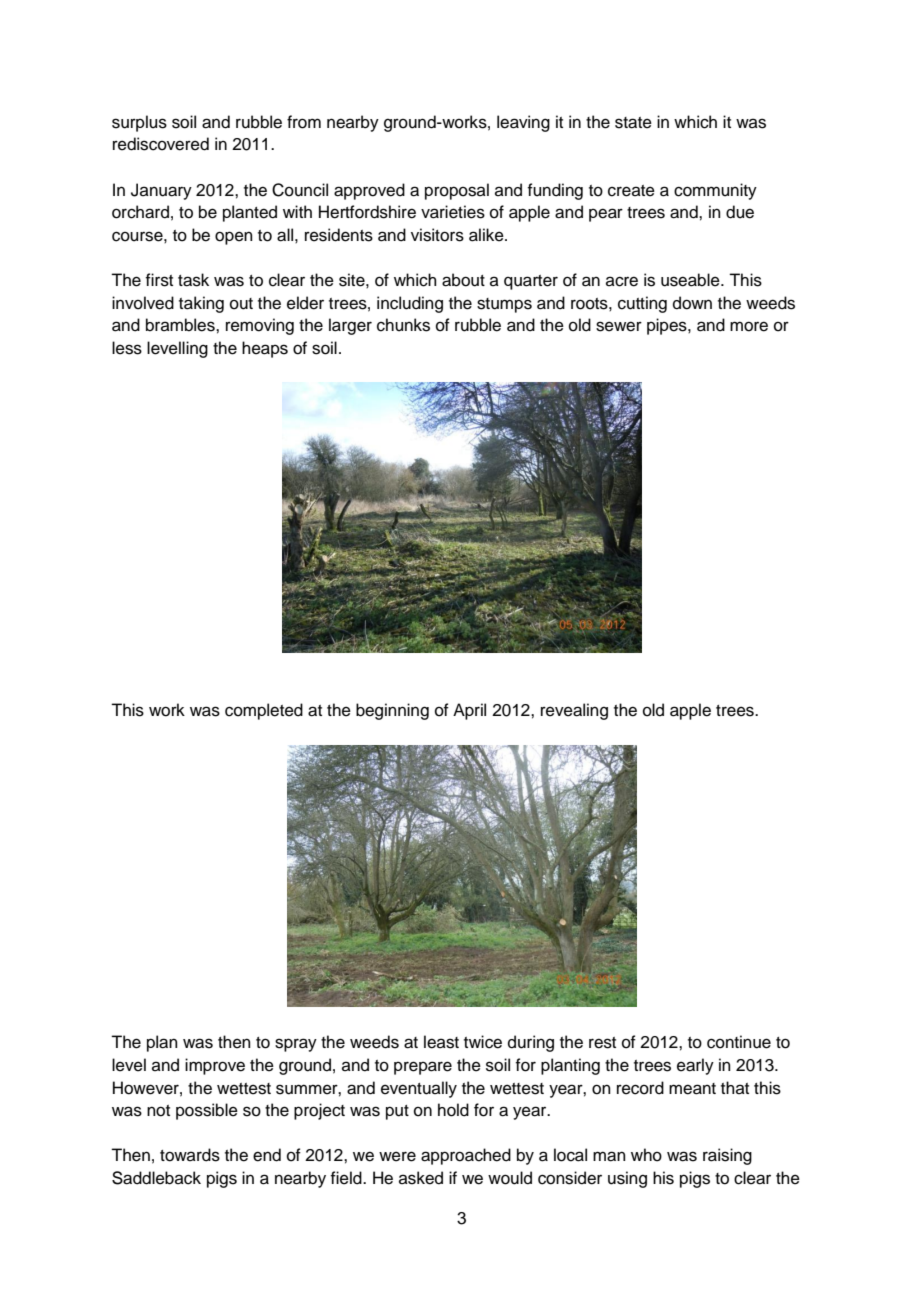 This screenshot has height=1308, width=924. Describe the element at coordinates (264, 711) in the screenshot. I see `completed` at that location.
